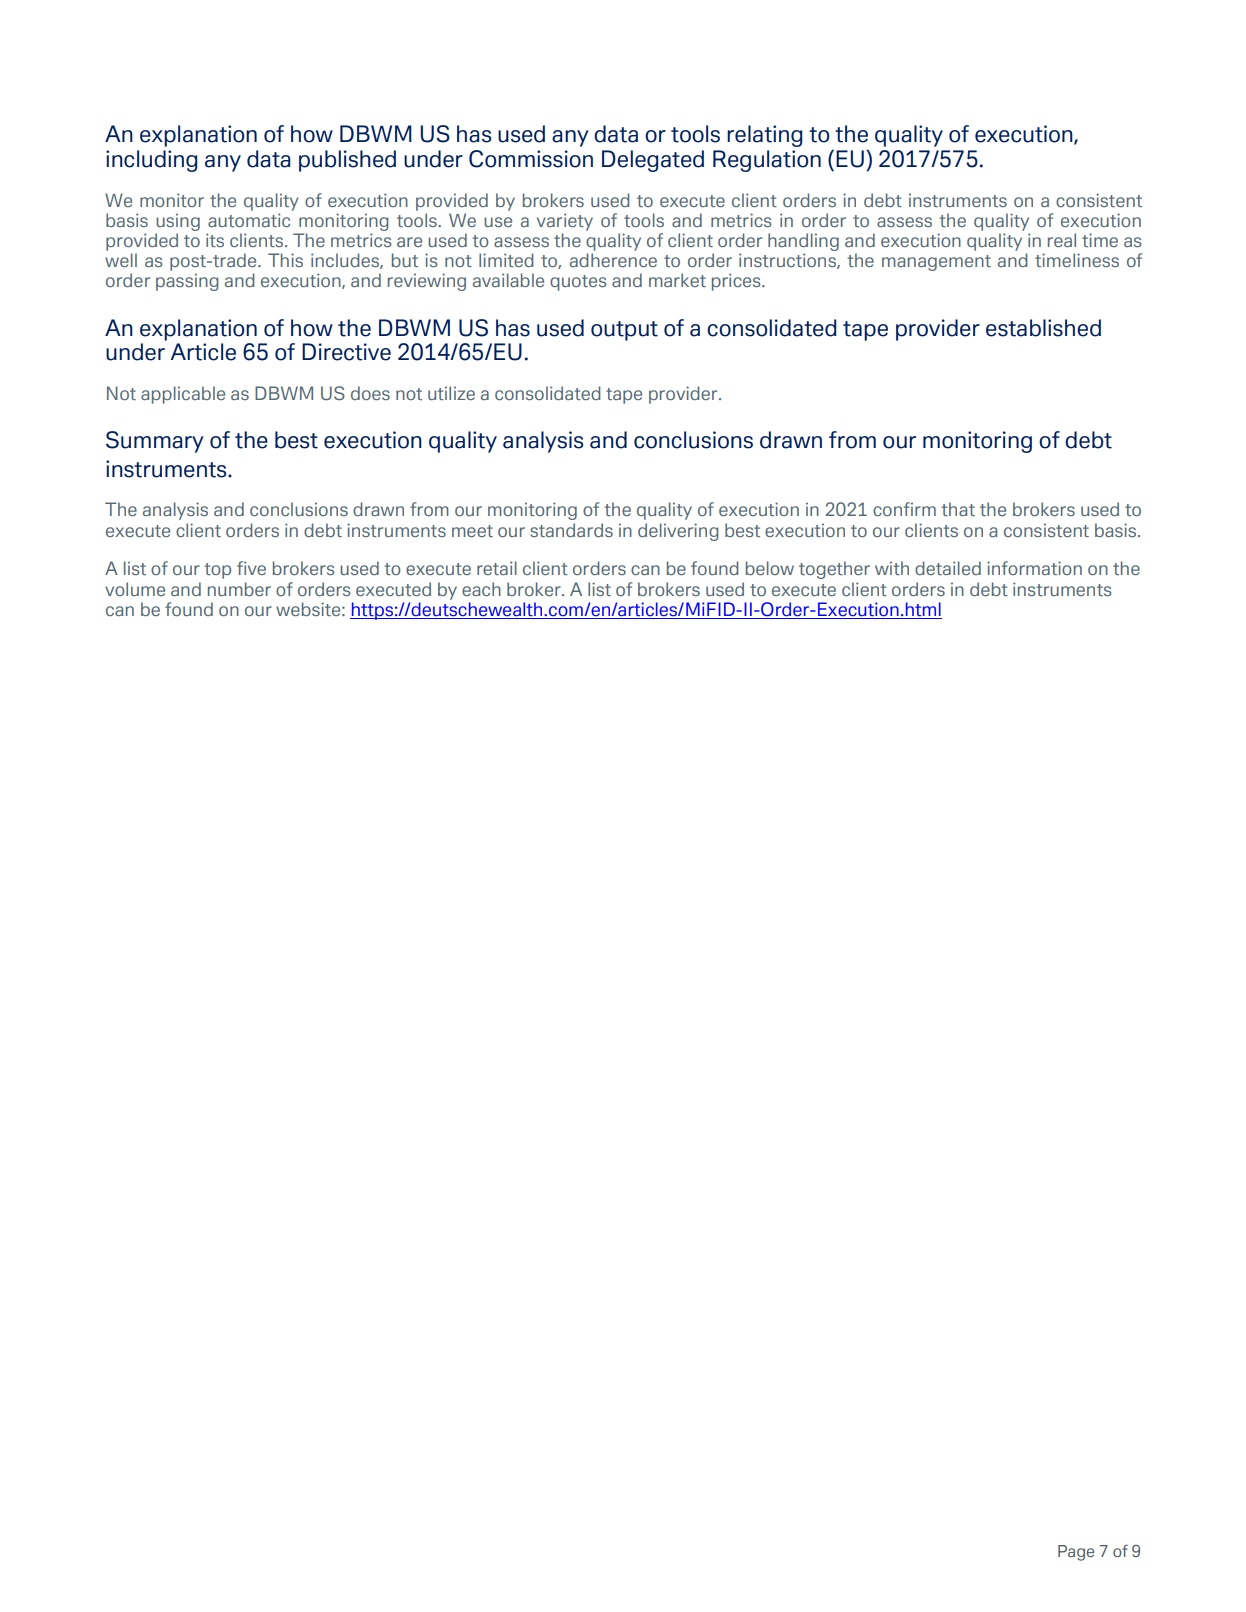 This page has width=1246, height=1612. Describe the element at coordinates (653, 161) in the page. I see `Delegated` at that location.
